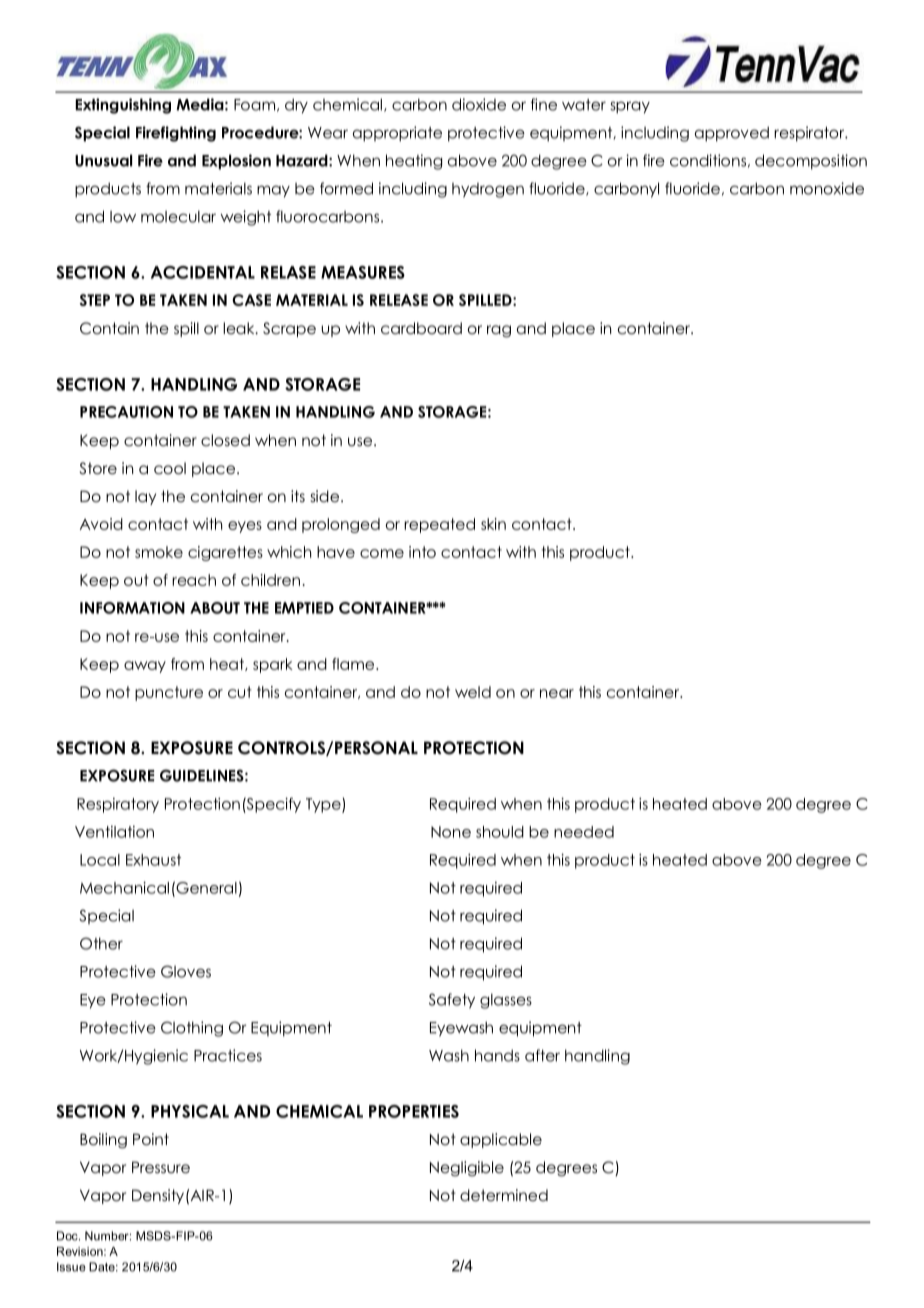 This screenshot has height=1308, width=924. I want to click on applicable, so click(501, 1140).
